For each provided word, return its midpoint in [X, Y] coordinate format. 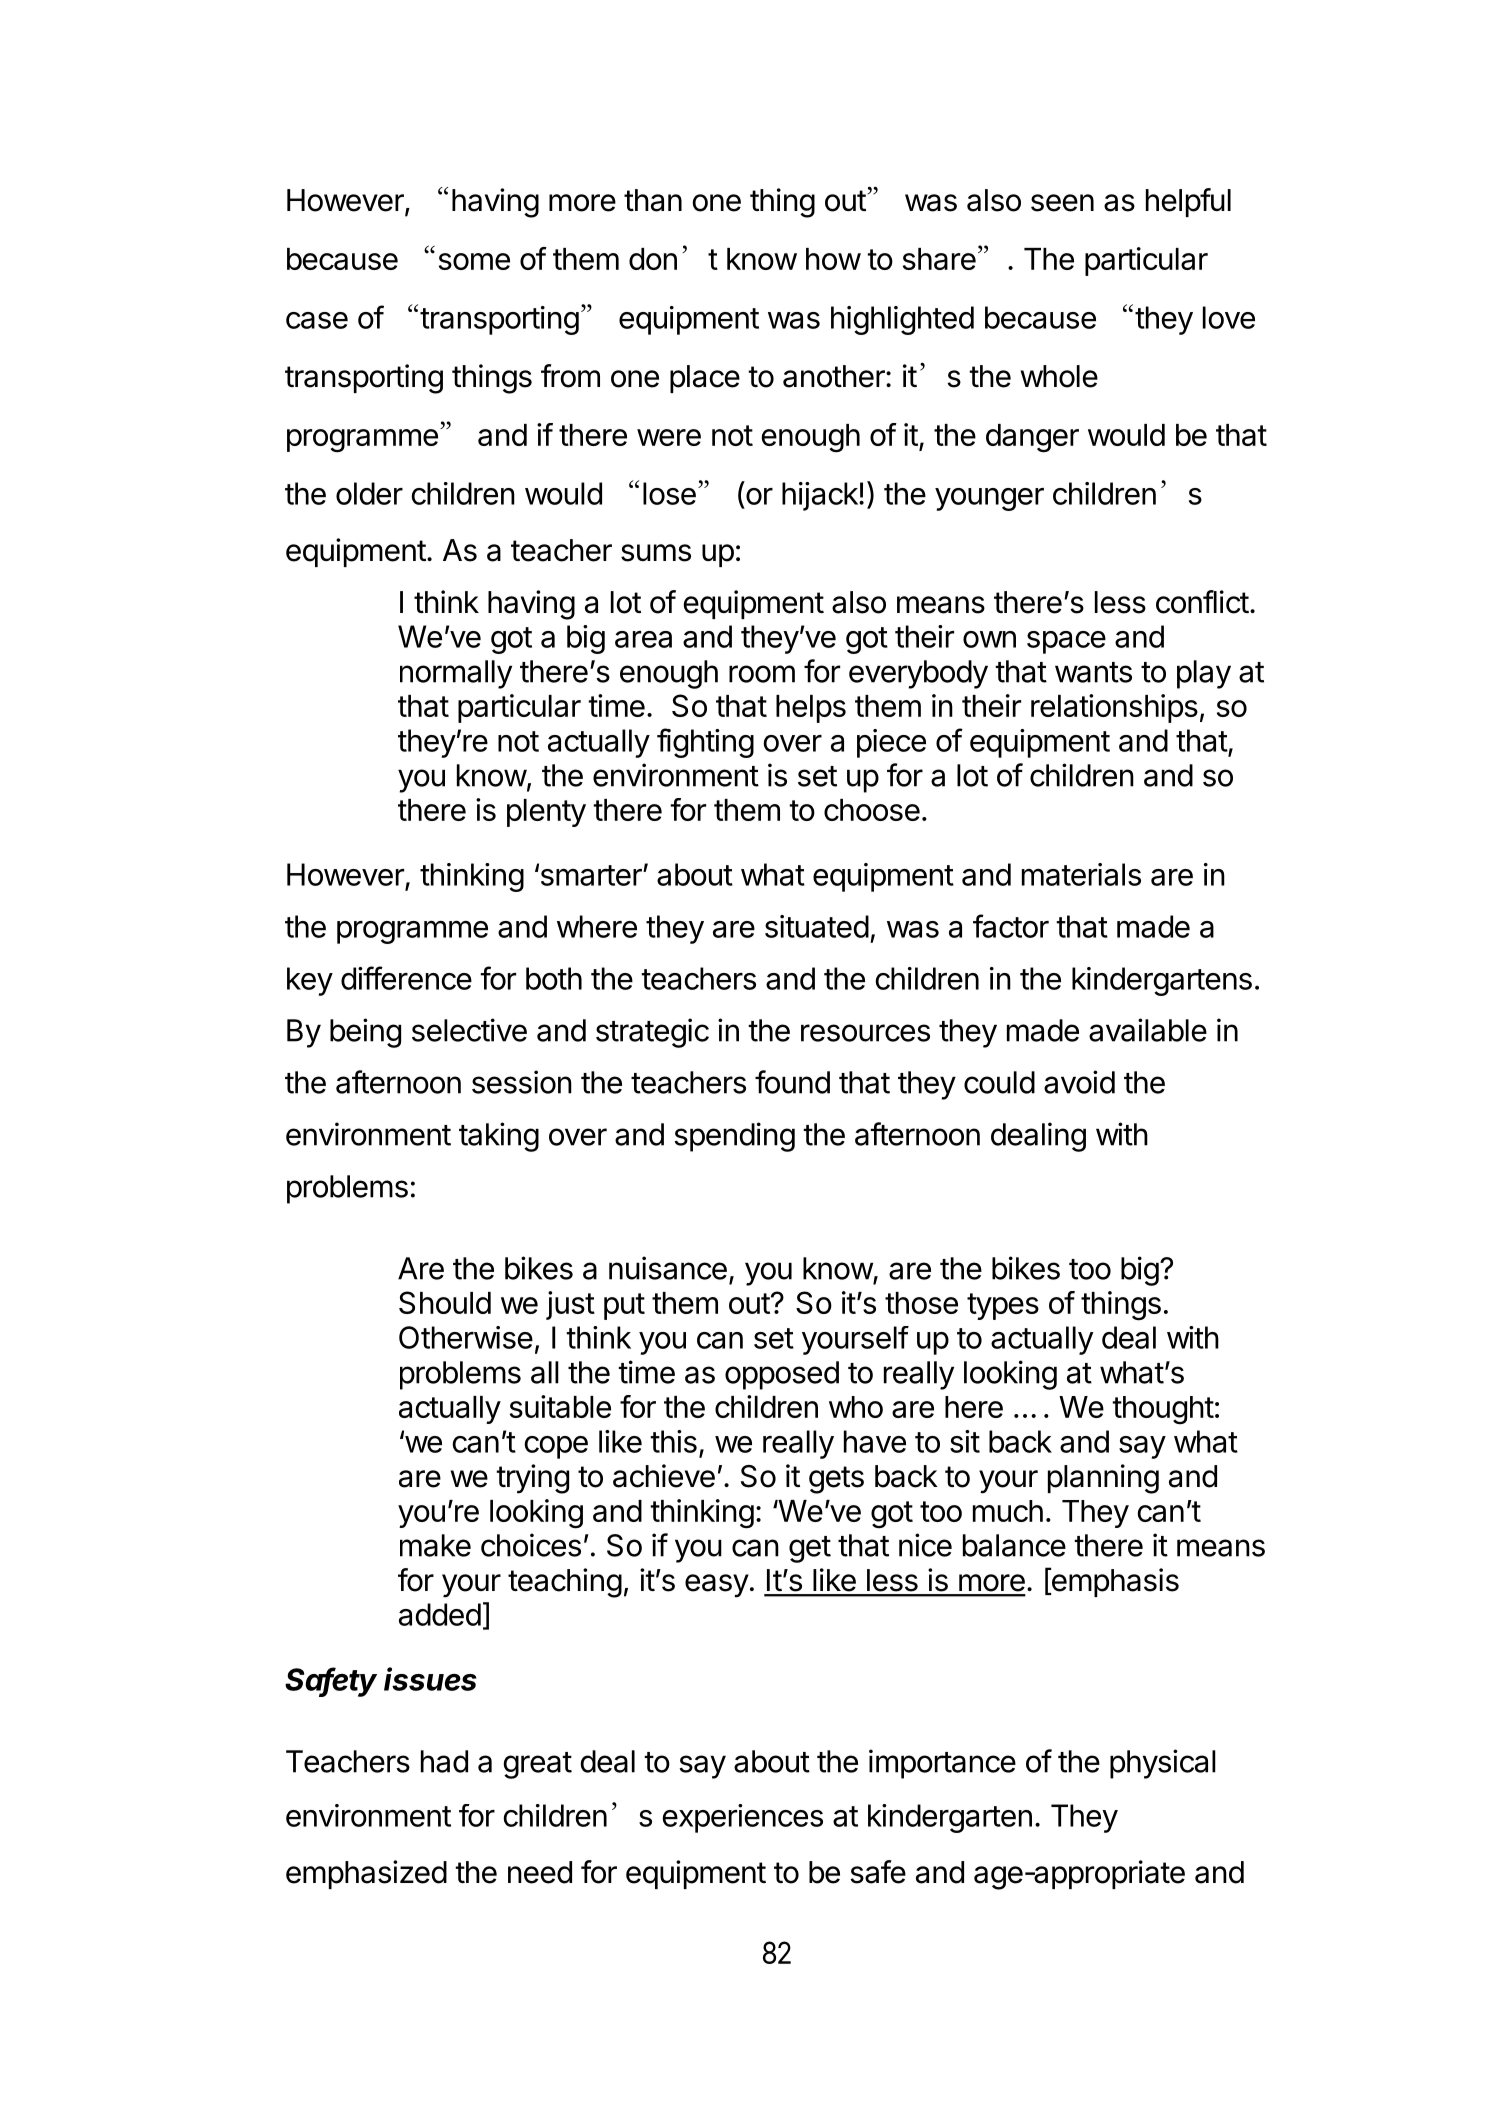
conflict [1202, 602]
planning [1103, 1479]
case [317, 320]
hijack [821, 496]
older [369, 493]
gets [836, 1480]
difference [406, 978]
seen [1062, 203]
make [435, 1545]
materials [1081, 874]
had [444, 1761]
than [653, 200]
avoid [1079, 1082]
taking [499, 1137]
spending [734, 1137]
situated [817, 926]
